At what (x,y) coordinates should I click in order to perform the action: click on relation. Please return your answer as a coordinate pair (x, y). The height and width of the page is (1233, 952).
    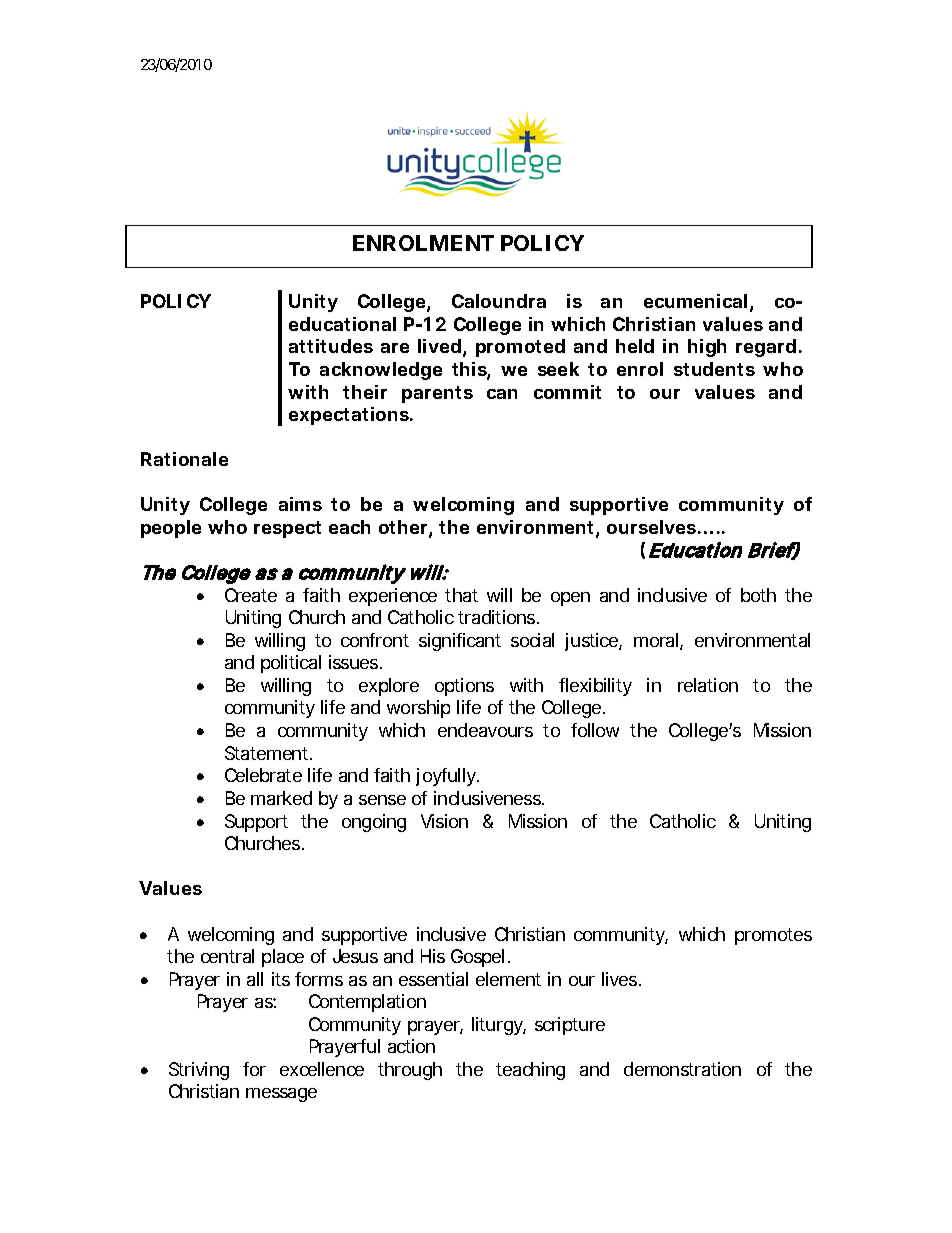
    Looking at the image, I should click on (708, 685).
